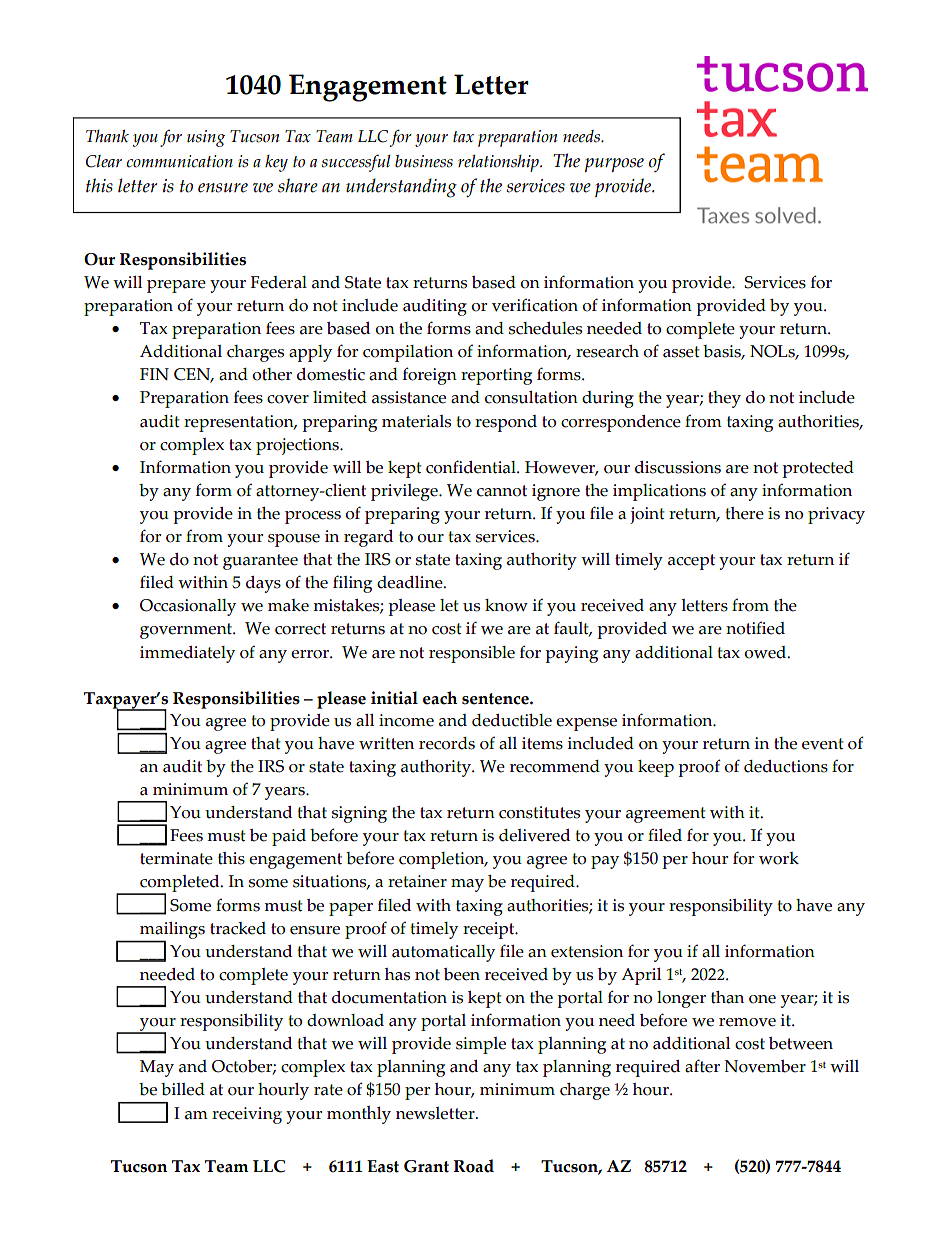  What do you see at coordinates (779, 858) in the screenshot?
I see `work` at bounding box center [779, 858].
